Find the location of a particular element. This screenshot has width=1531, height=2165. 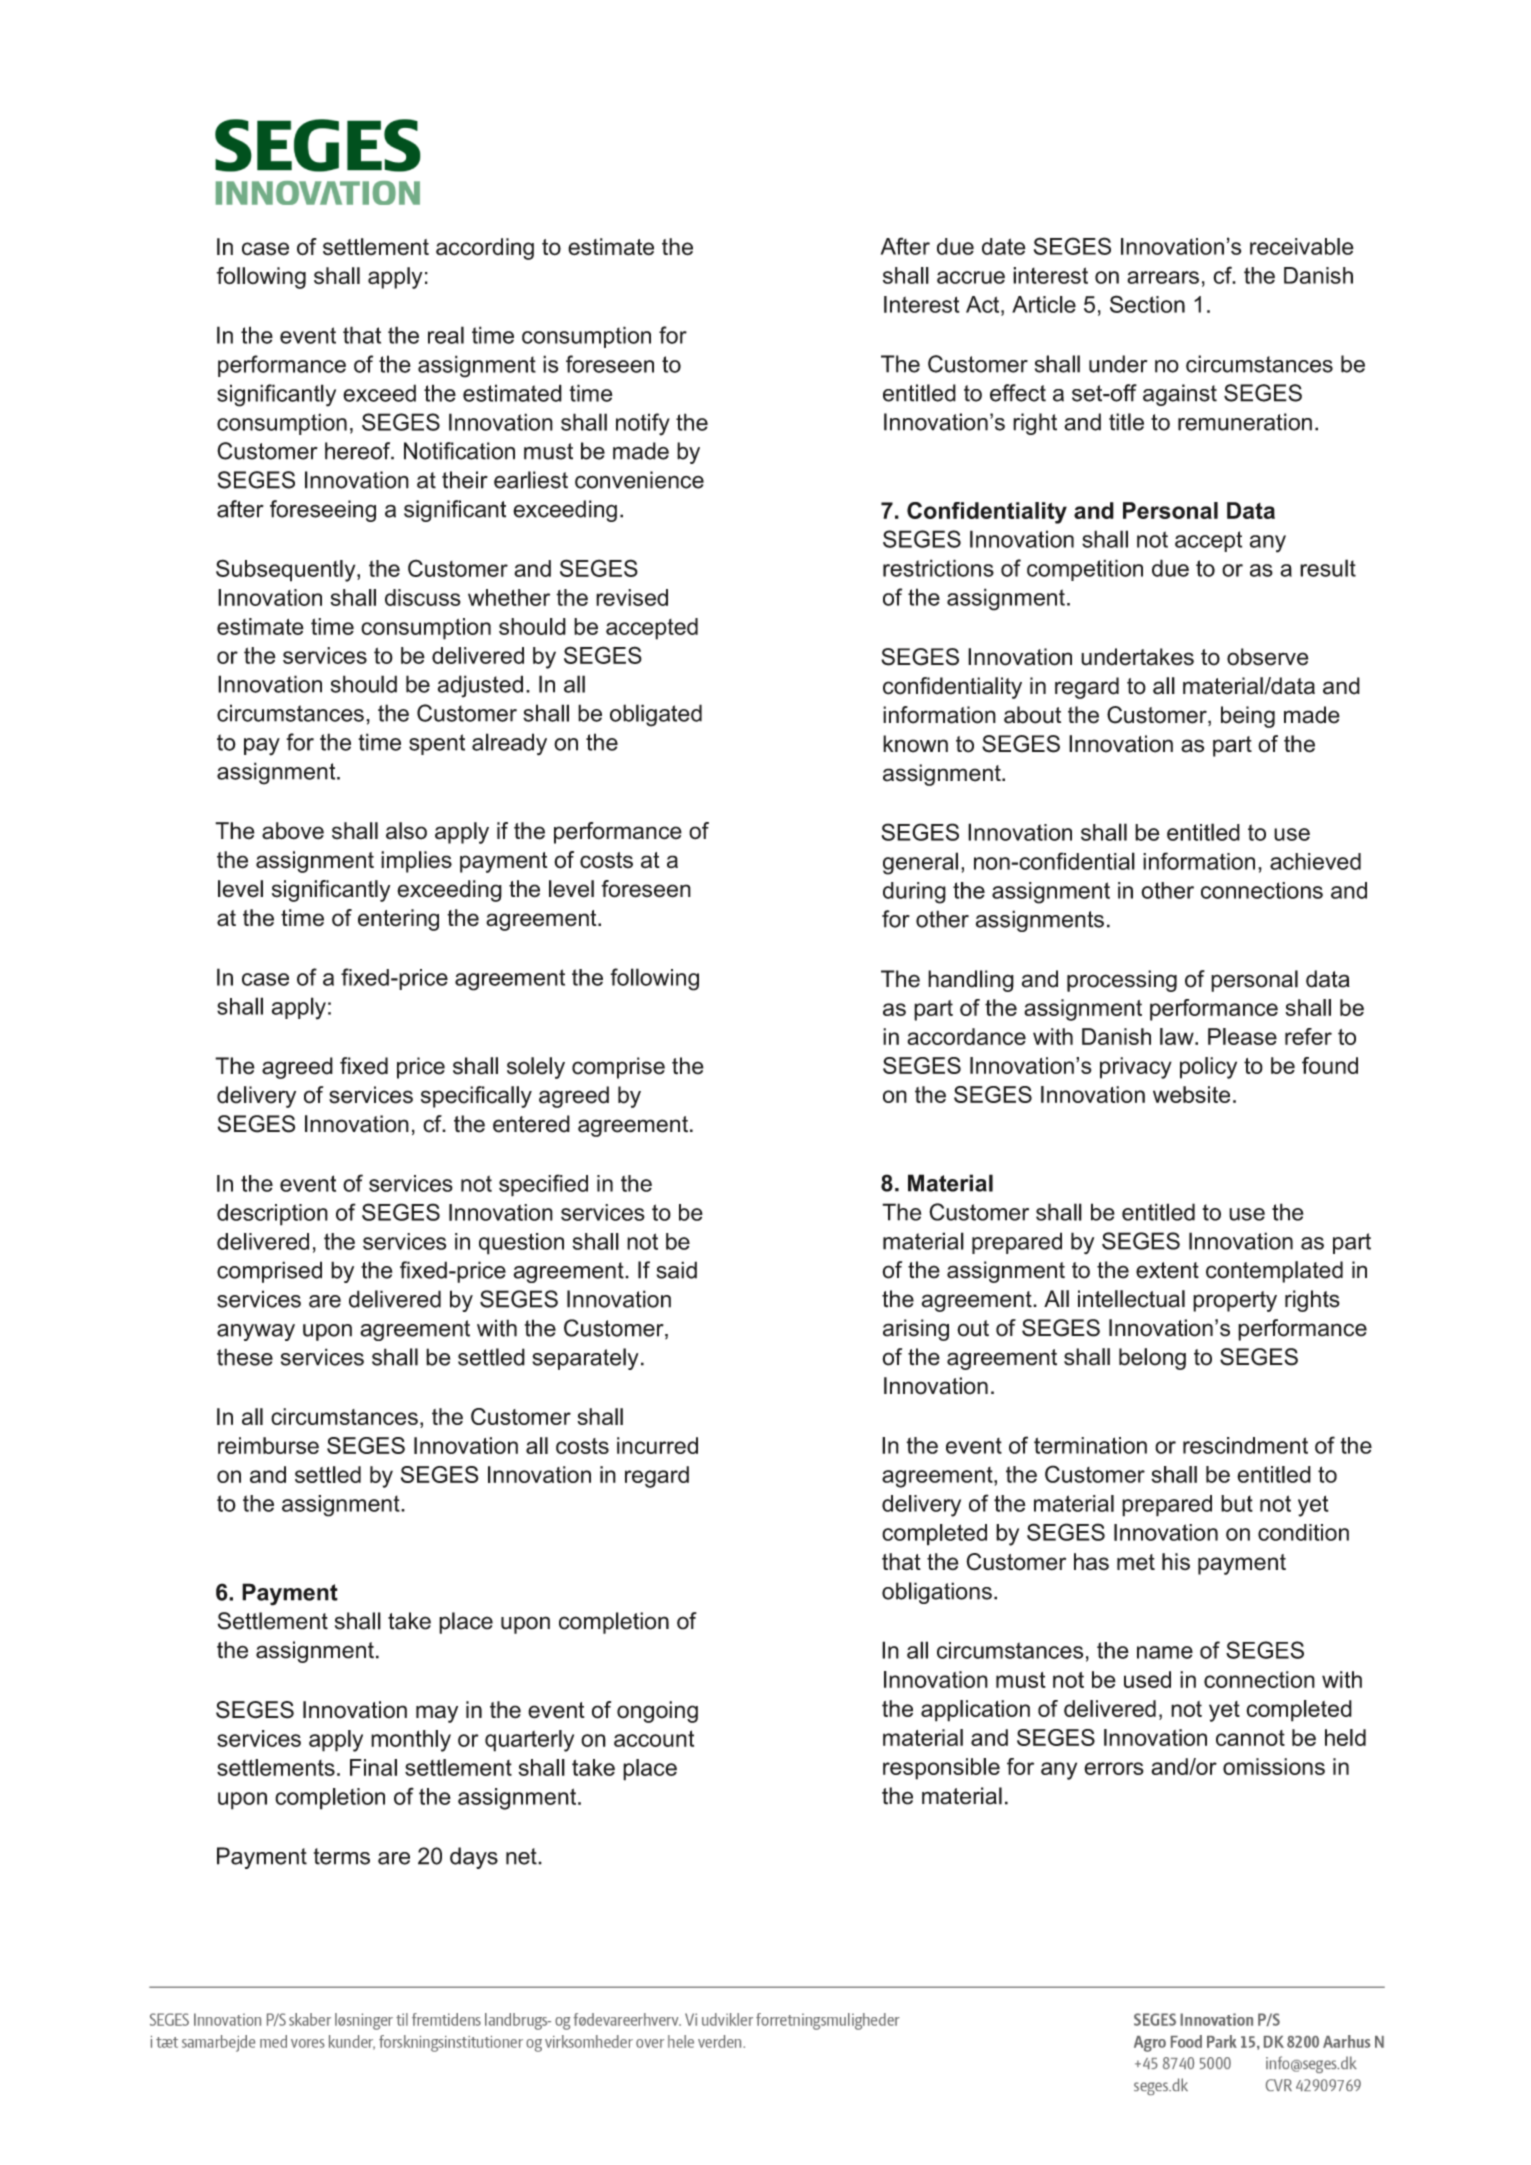

Final is located at coordinates (373, 1767).
